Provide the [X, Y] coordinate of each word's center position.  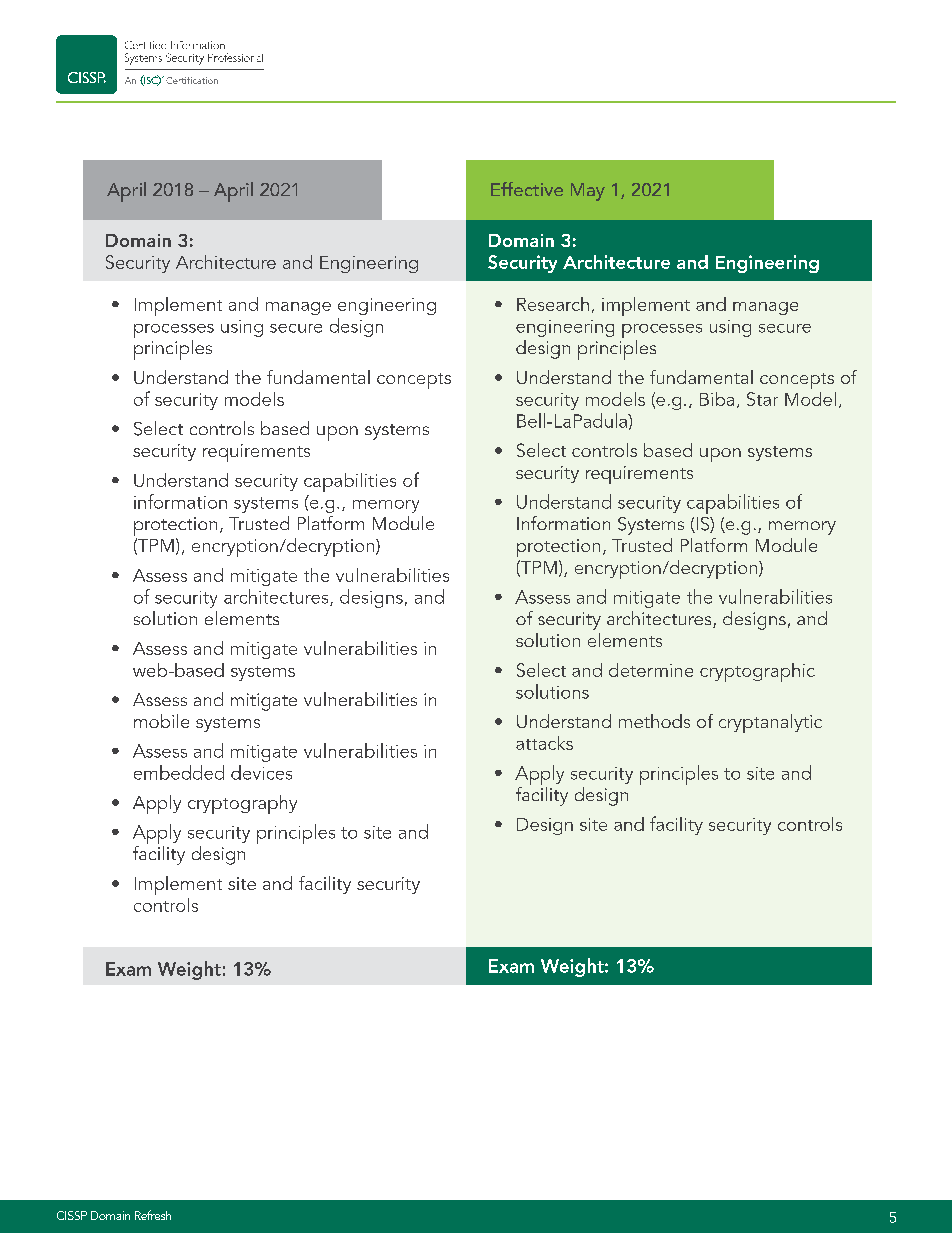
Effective [527, 189]
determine [651, 670]
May [588, 192]
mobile [161, 721]
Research [553, 304]
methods [654, 721]
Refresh [153, 1215]
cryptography [242, 804]
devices [261, 772]
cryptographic [757, 672]
